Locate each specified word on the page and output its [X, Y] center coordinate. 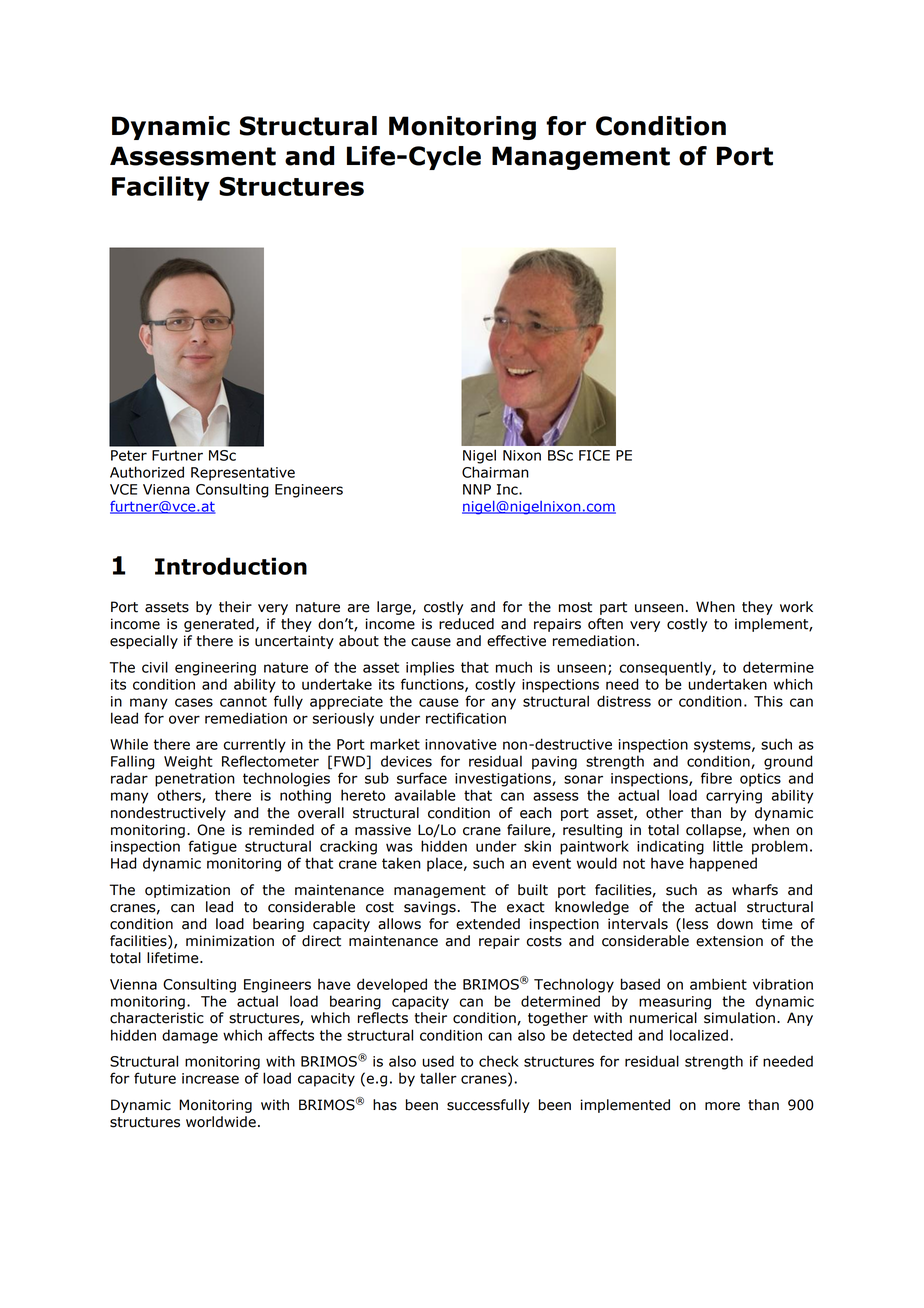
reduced [466, 624]
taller [438, 1078]
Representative [243, 474]
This [768, 701]
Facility [161, 188]
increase [210, 1078]
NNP [477, 489]
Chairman [495, 472]
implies [430, 668]
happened [723, 864]
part [613, 608]
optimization [187, 891]
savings [430, 908]
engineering [215, 669]
